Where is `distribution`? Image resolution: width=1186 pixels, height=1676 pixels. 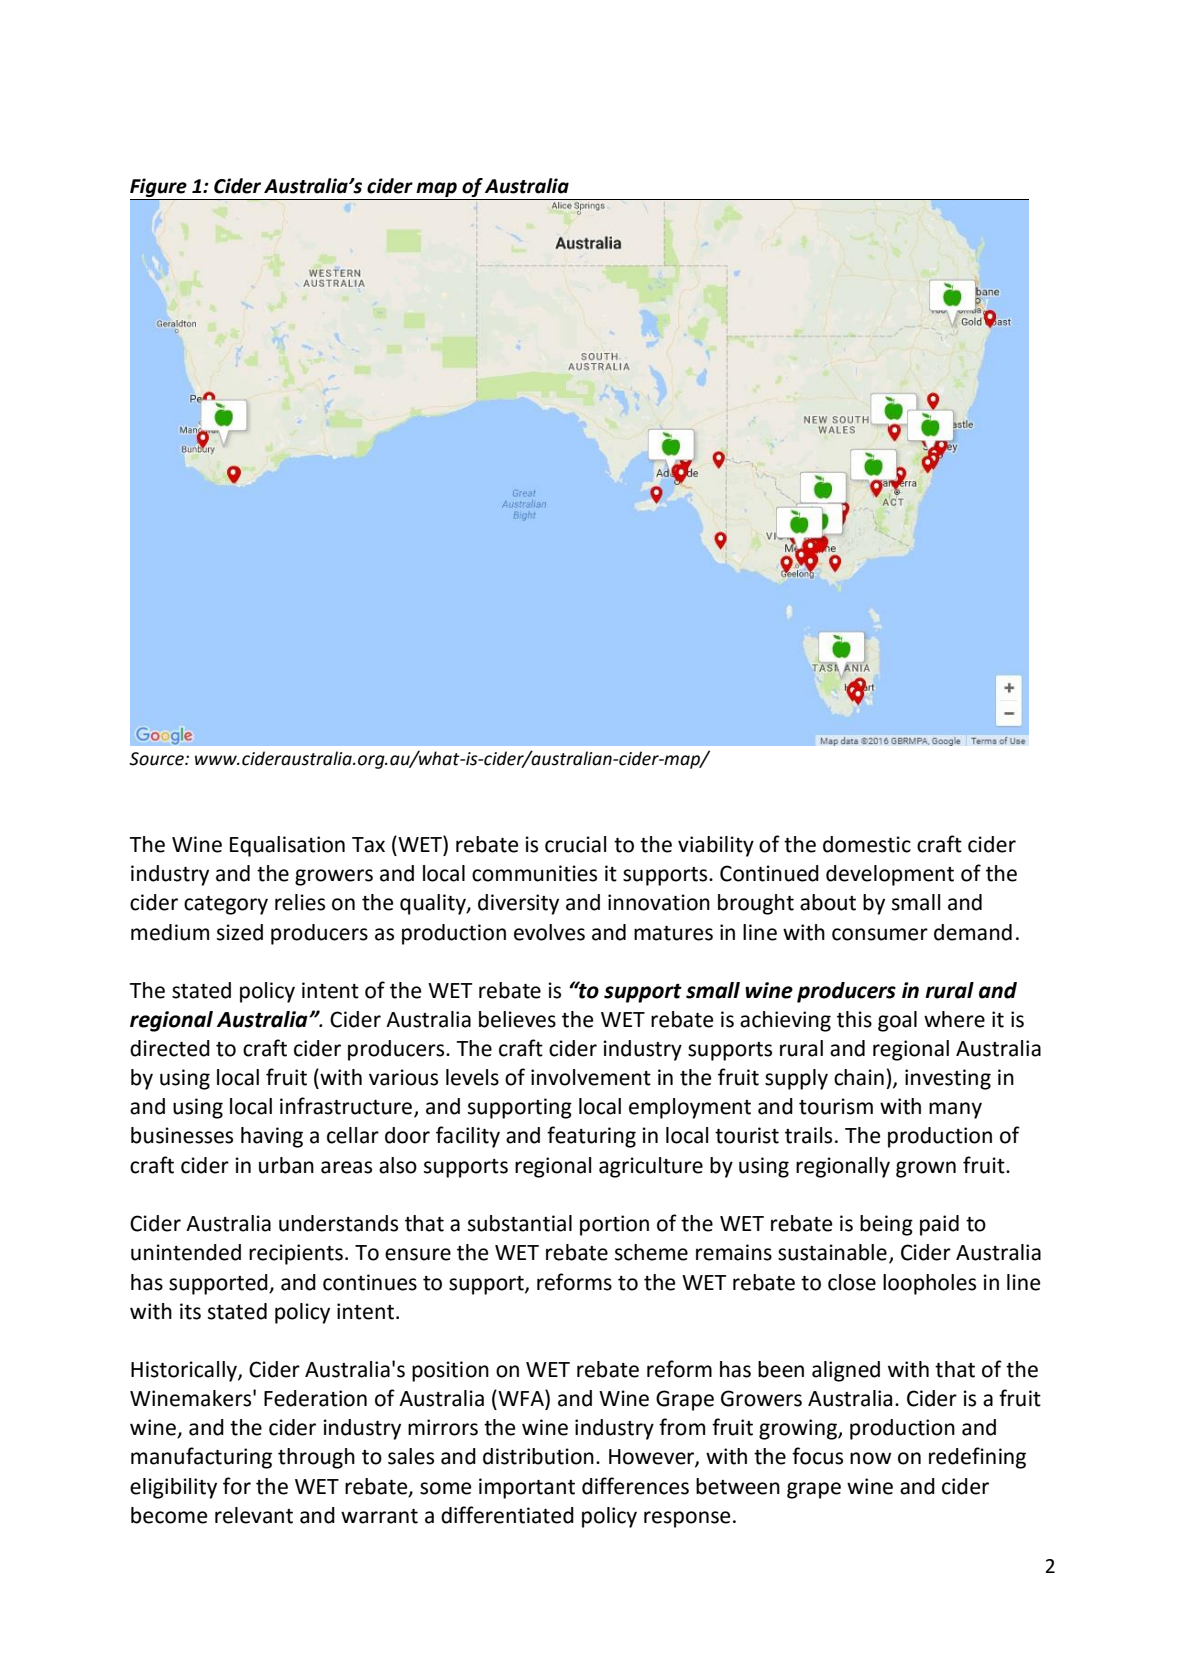 distribution is located at coordinates (538, 1456).
